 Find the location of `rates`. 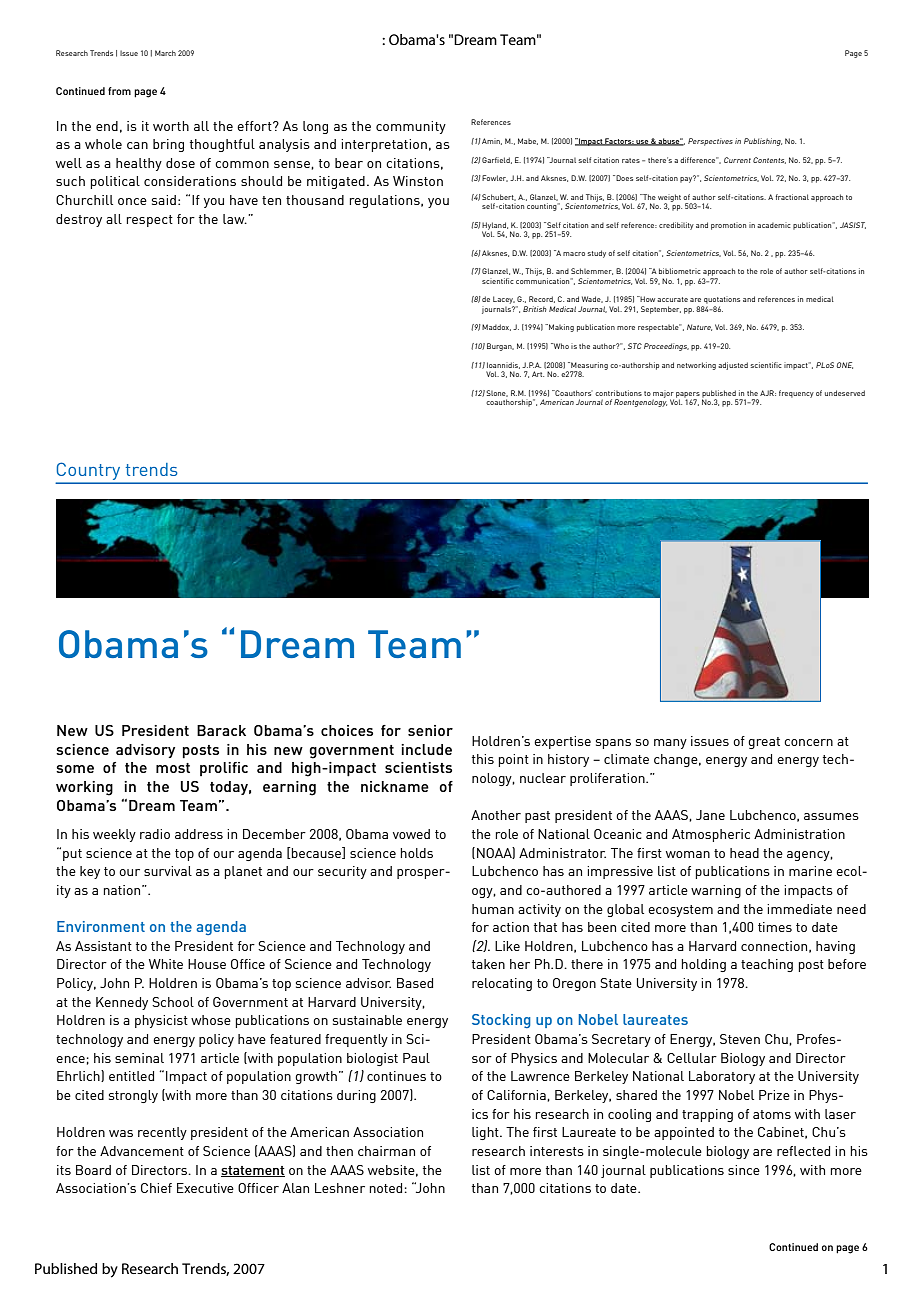

rates is located at coordinates (631, 160).
